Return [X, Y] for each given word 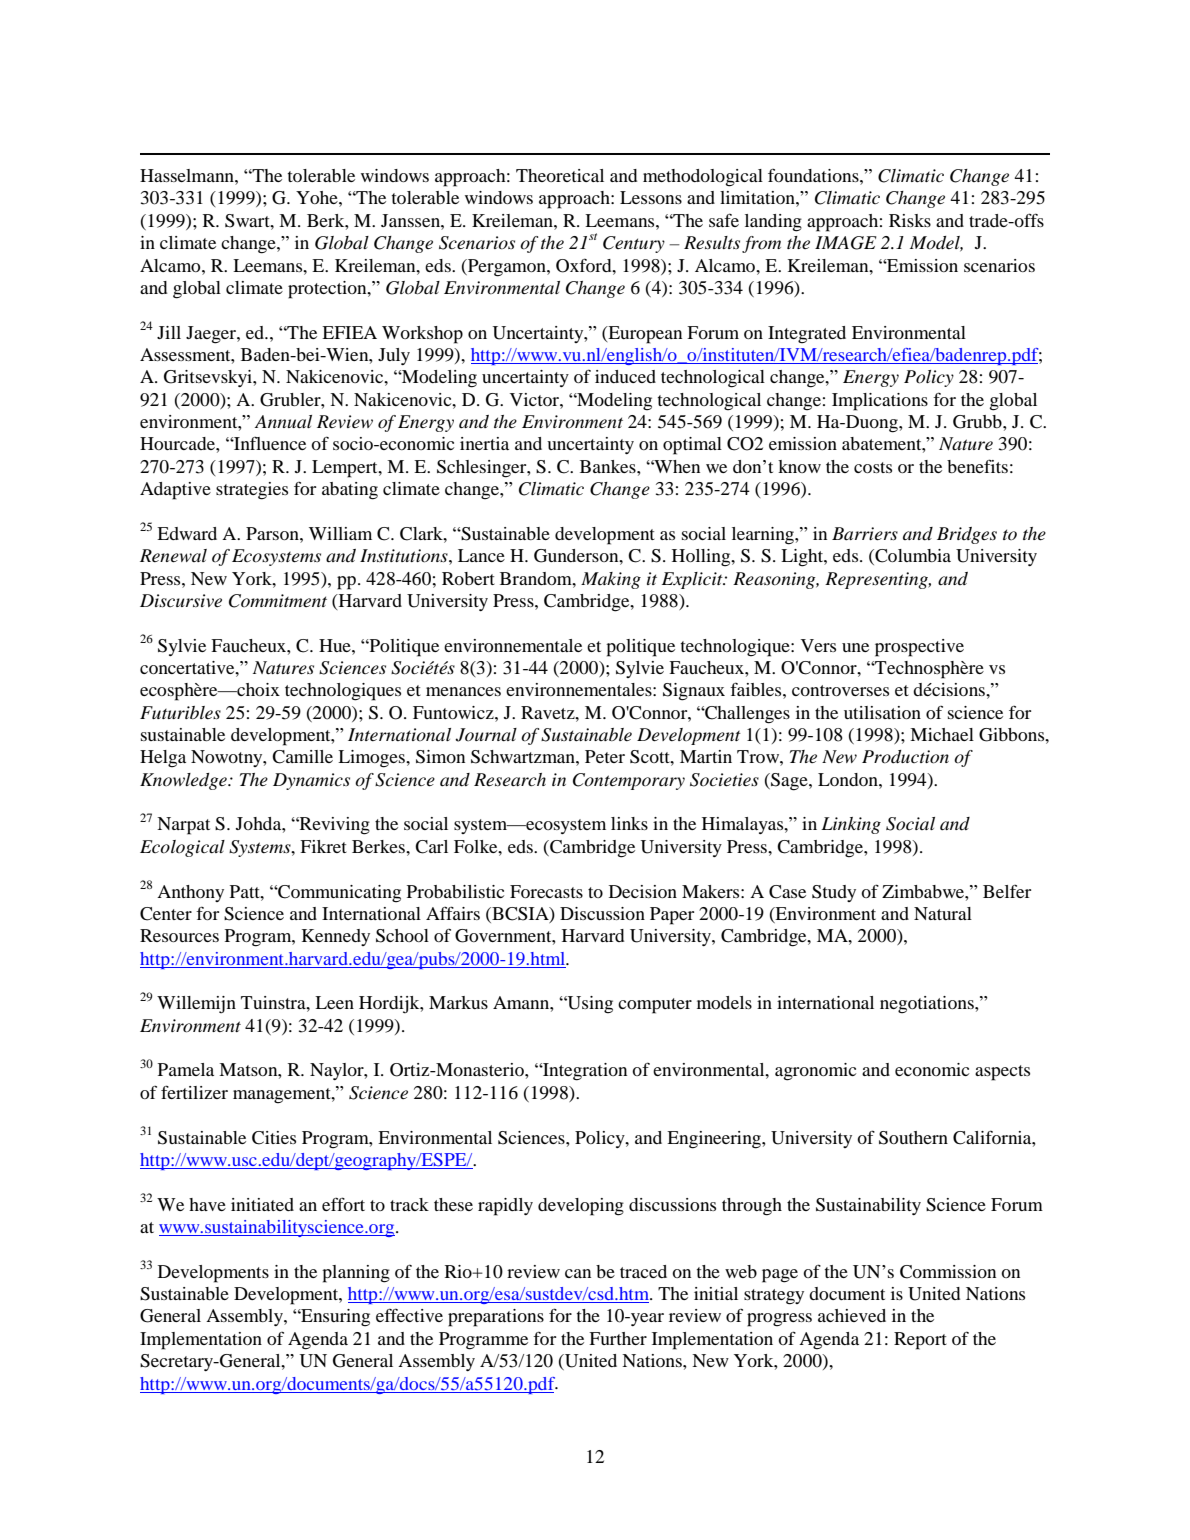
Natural [943, 913]
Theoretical [560, 175]
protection [328, 290]
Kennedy [336, 937]
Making [611, 580]
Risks [910, 220]
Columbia [912, 557]
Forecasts [546, 891]
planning [356, 1274]
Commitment [278, 601]
